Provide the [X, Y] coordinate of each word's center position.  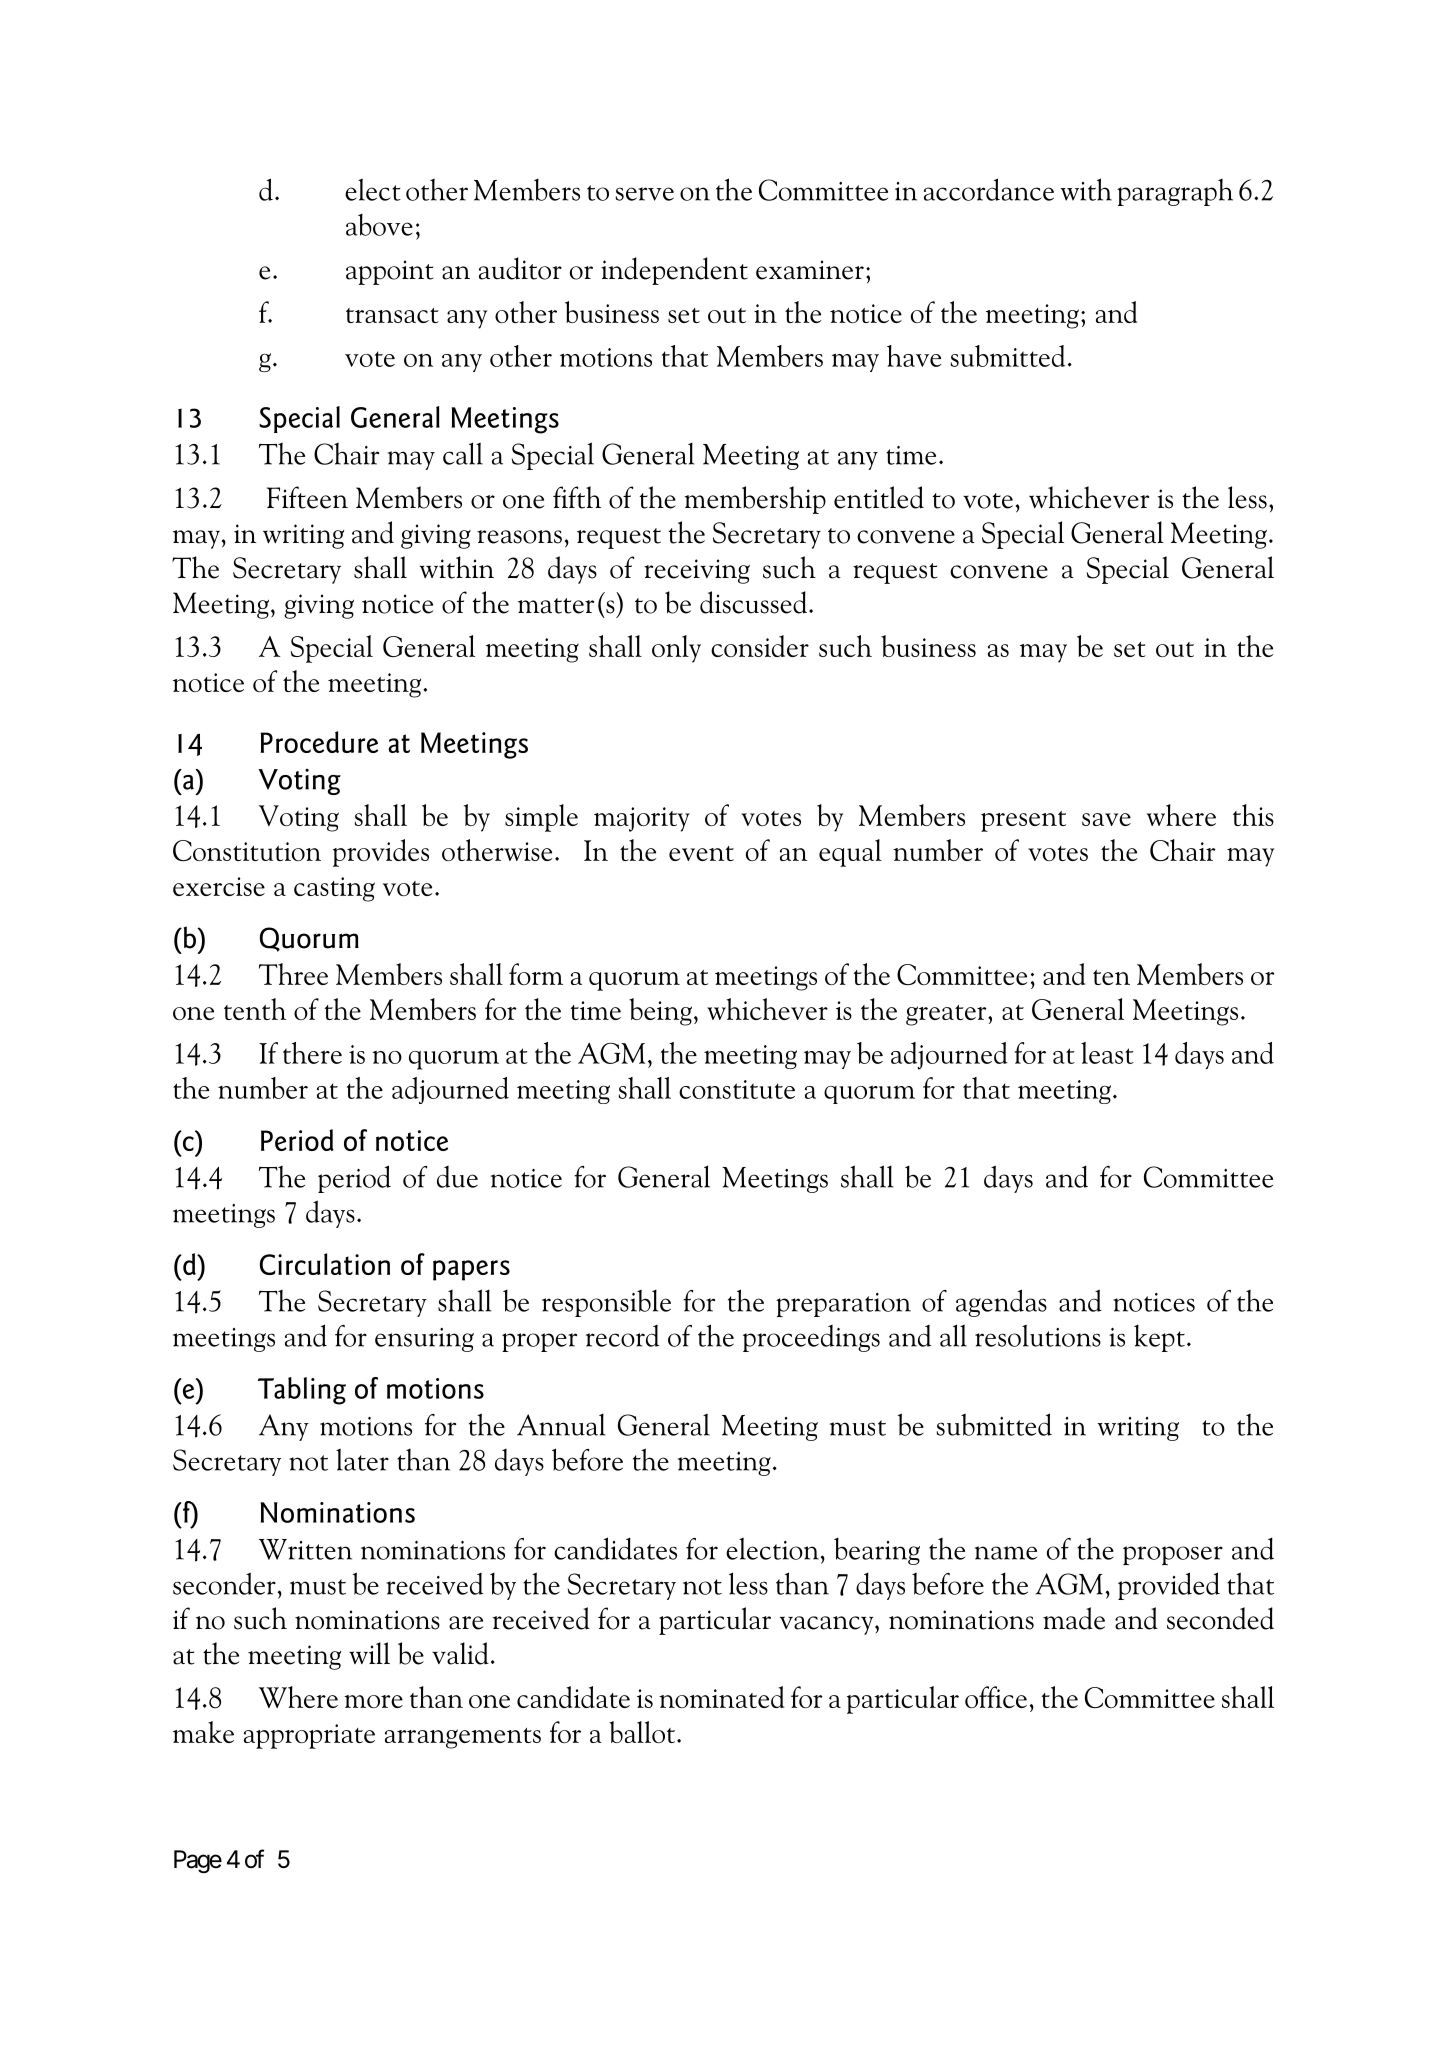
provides [381, 853]
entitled [879, 497]
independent [674, 271]
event [701, 853]
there [312, 1053]
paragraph [1175, 192]
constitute [737, 1089]
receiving [697, 571]
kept [1159, 1338]
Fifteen [307, 497]
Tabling [302, 1391]
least [1107, 1053]
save [1106, 819]
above [379, 225]
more [373, 1701]
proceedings [811, 1338]
